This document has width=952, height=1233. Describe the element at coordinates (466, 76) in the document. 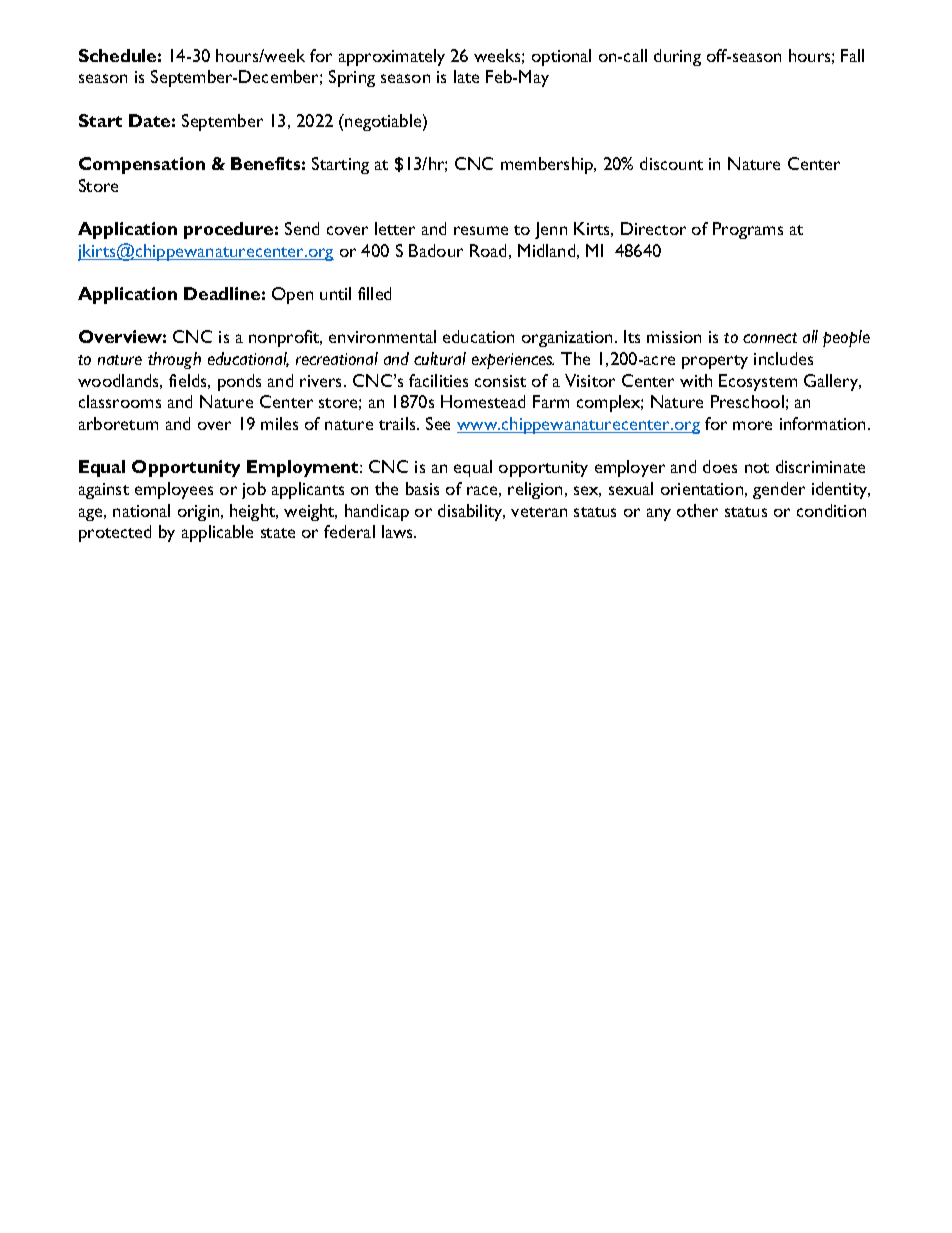

I see `late` at that location.
